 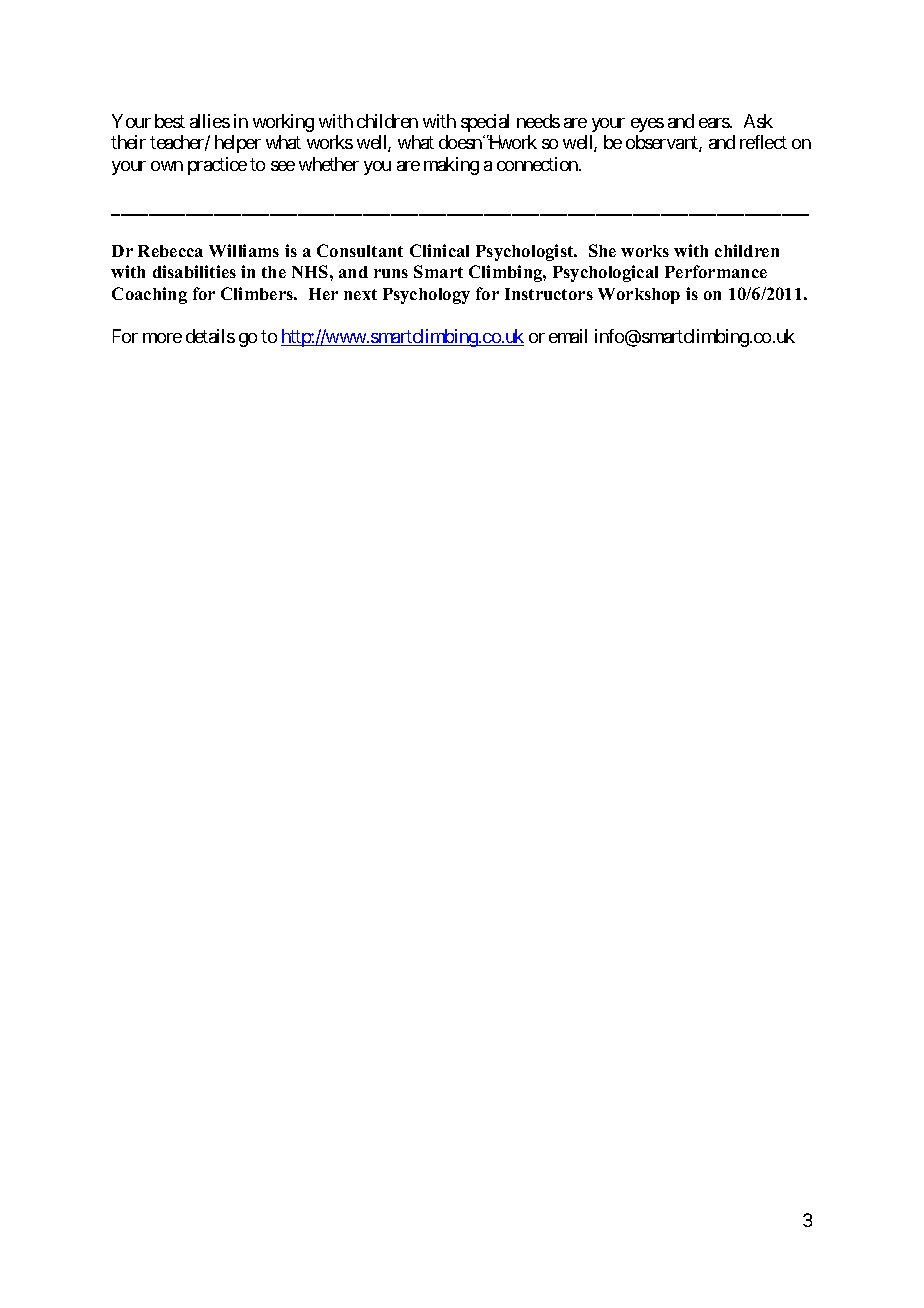 What do you see at coordinates (451, 166) in the screenshot?
I see `making` at bounding box center [451, 166].
